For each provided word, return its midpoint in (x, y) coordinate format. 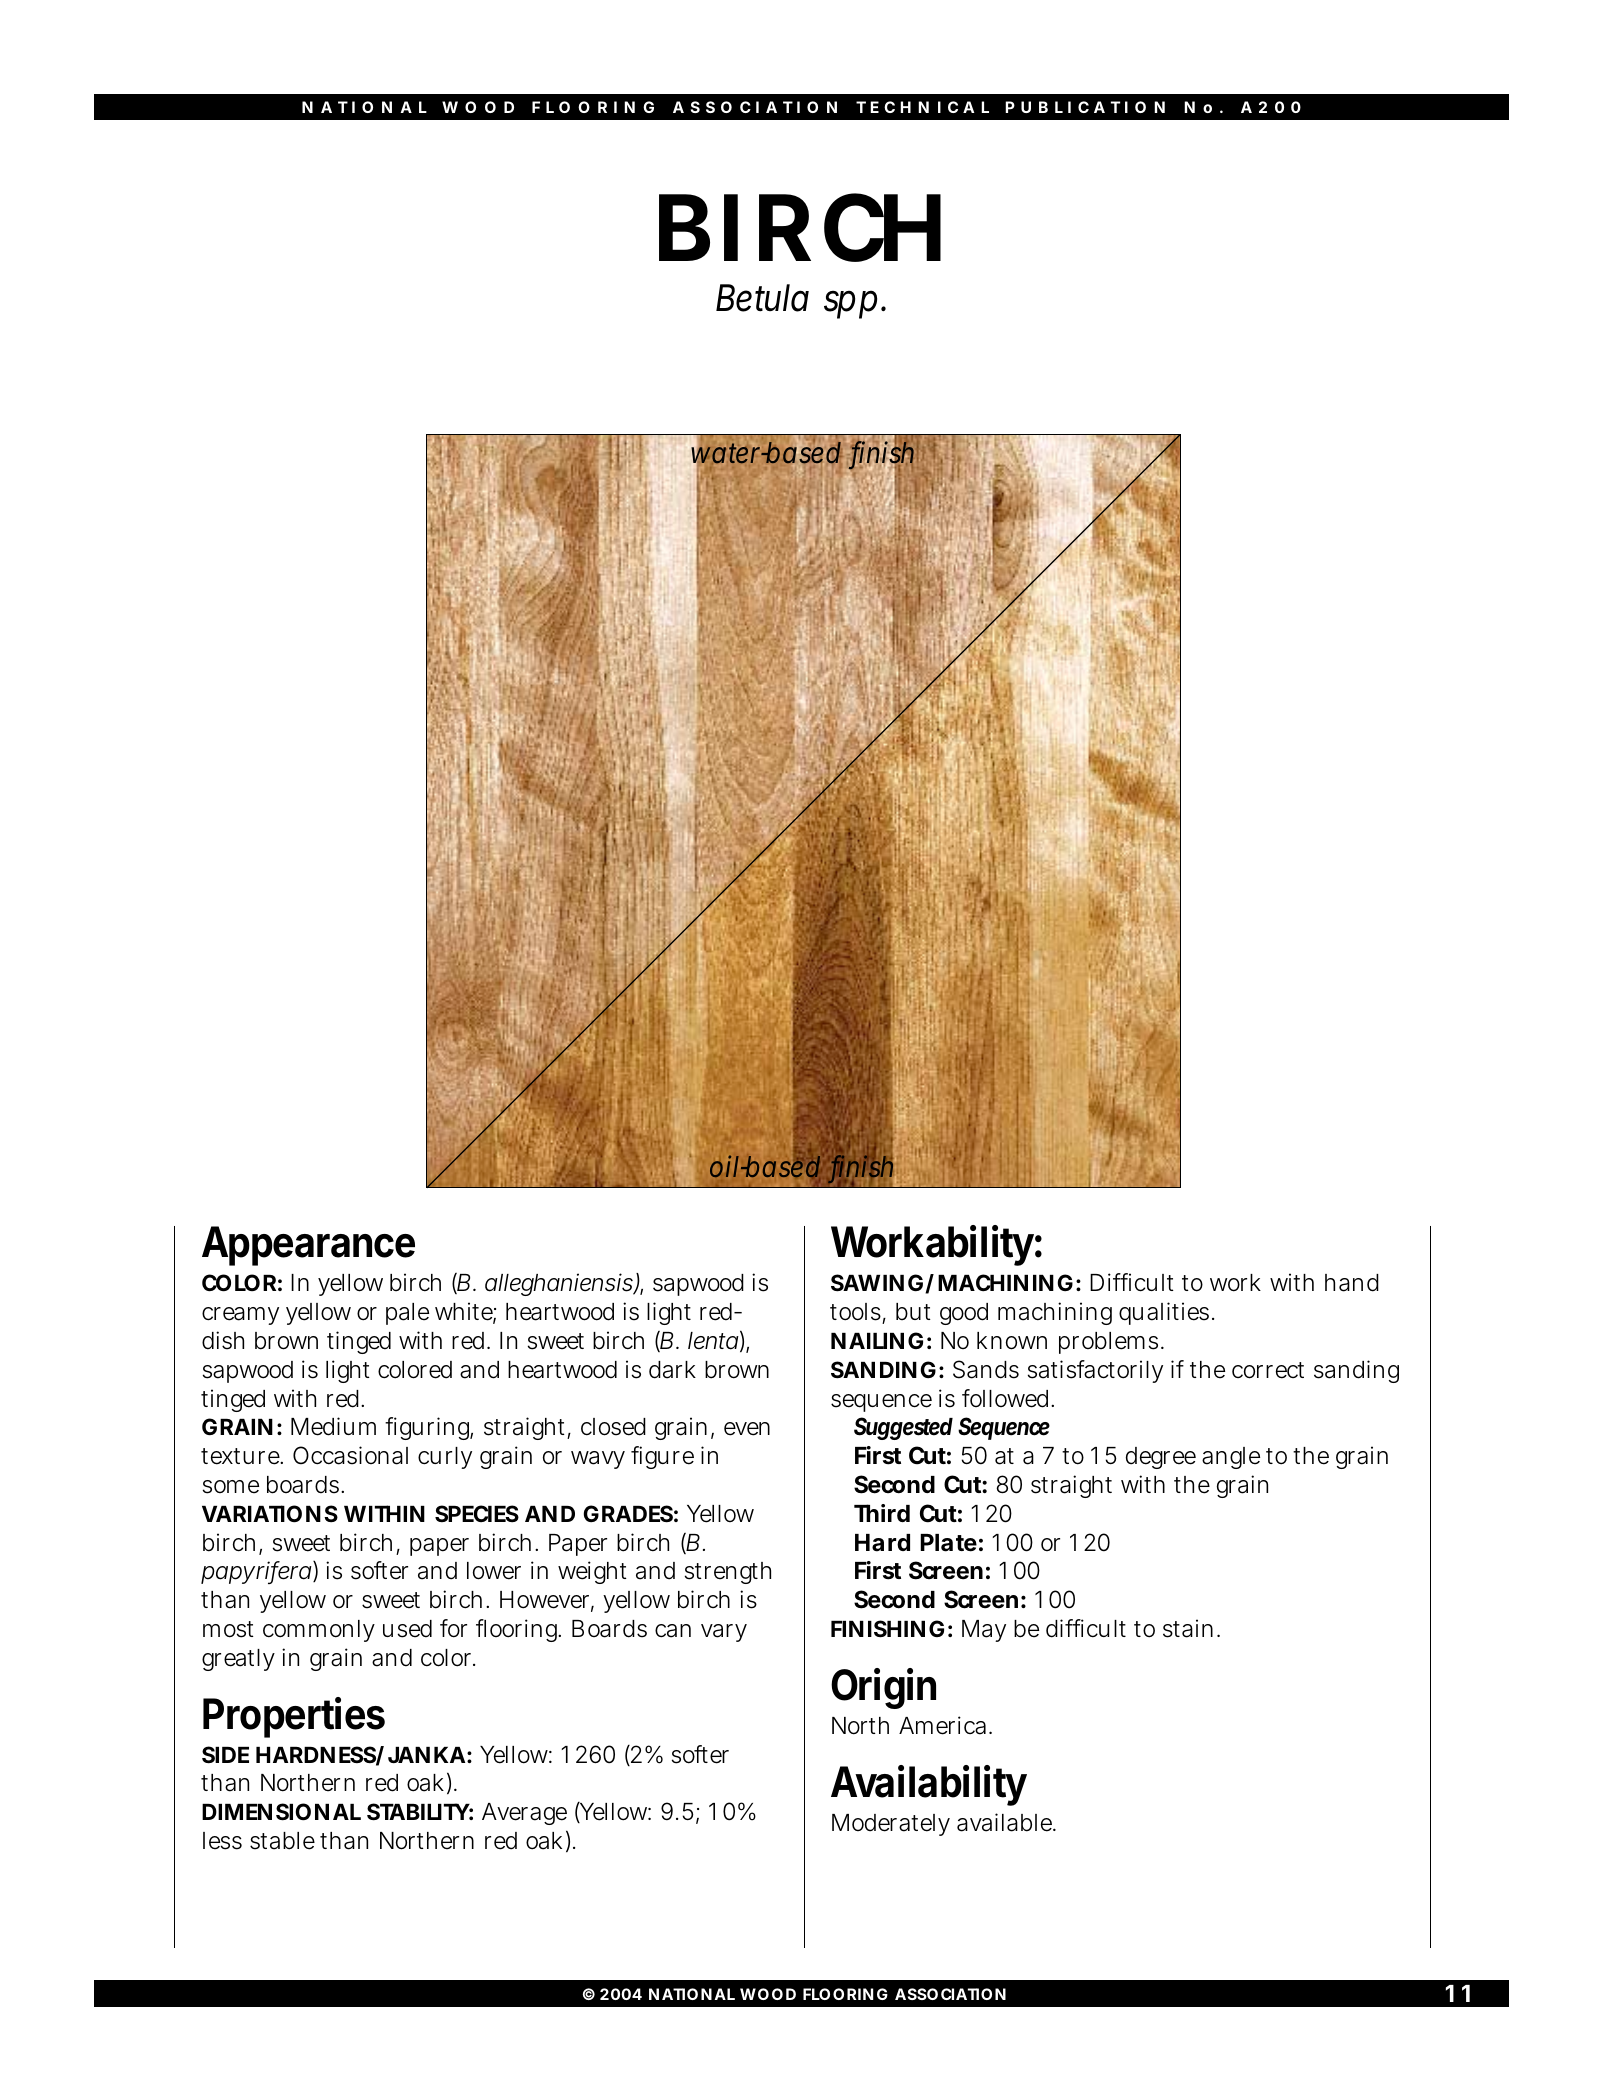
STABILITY (418, 1812)
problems (1108, 1343)
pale (407, 1314)
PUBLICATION (1085, 107)
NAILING (877, 1340)
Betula (762, 298)
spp (850, 304)
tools (855, 1312)
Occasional (350, 1455)
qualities (1164, 1313)
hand (1352, 1283)
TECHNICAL (922, 107)
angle (1231, 1458)
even (747, 1429)
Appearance (308, 1246)
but (913, 1312)
